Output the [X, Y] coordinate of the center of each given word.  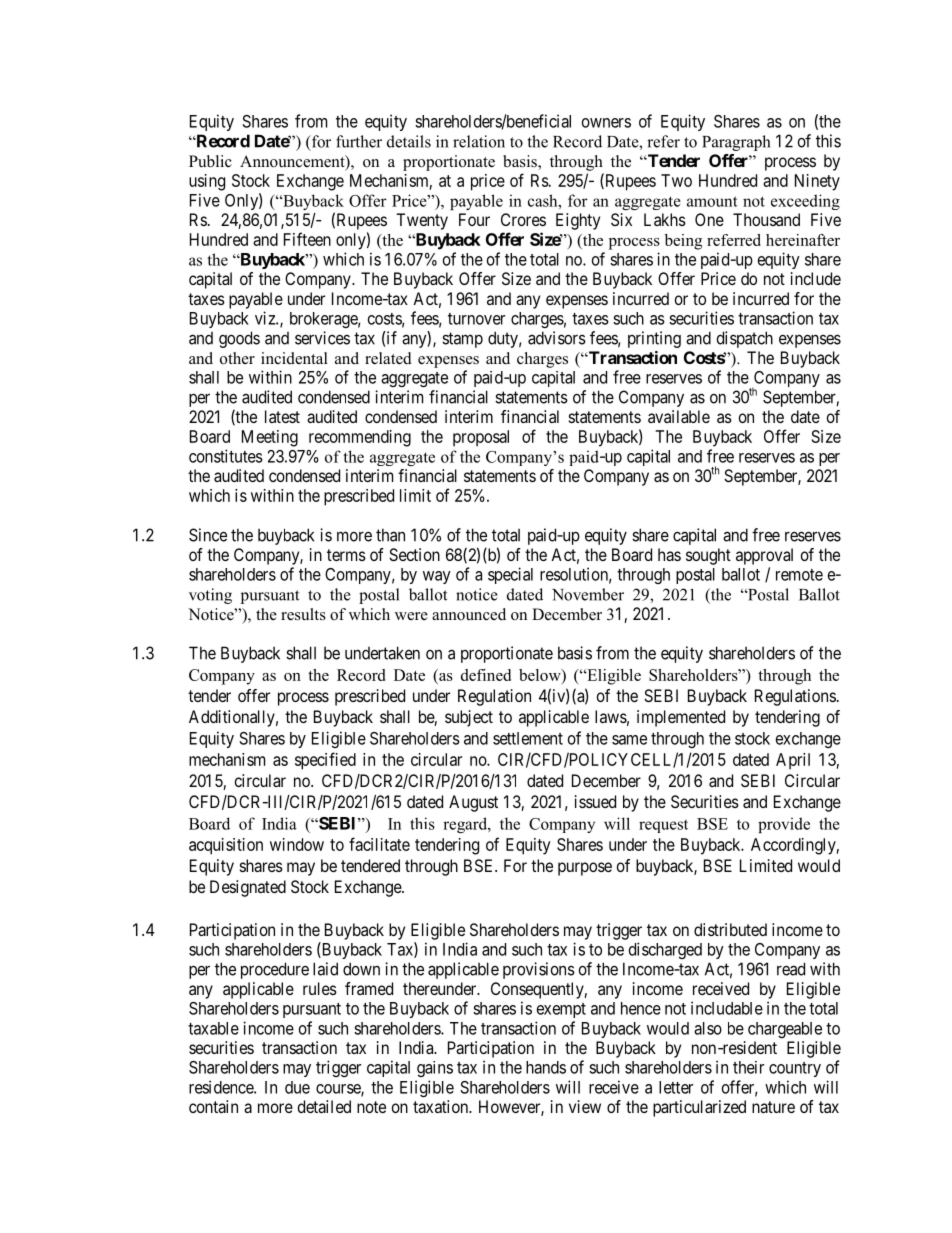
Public [210, 161]
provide [784, 825]
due [297, 1087]
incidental [294, 358]
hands [546, 1067]
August [473, 803]
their [748, 1067]
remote [799, 575]
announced [469, 614]
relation [479, 141]
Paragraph [736, 143]
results [303, 614]
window [297, 844]
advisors [557, 338]
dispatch [745, 339]
